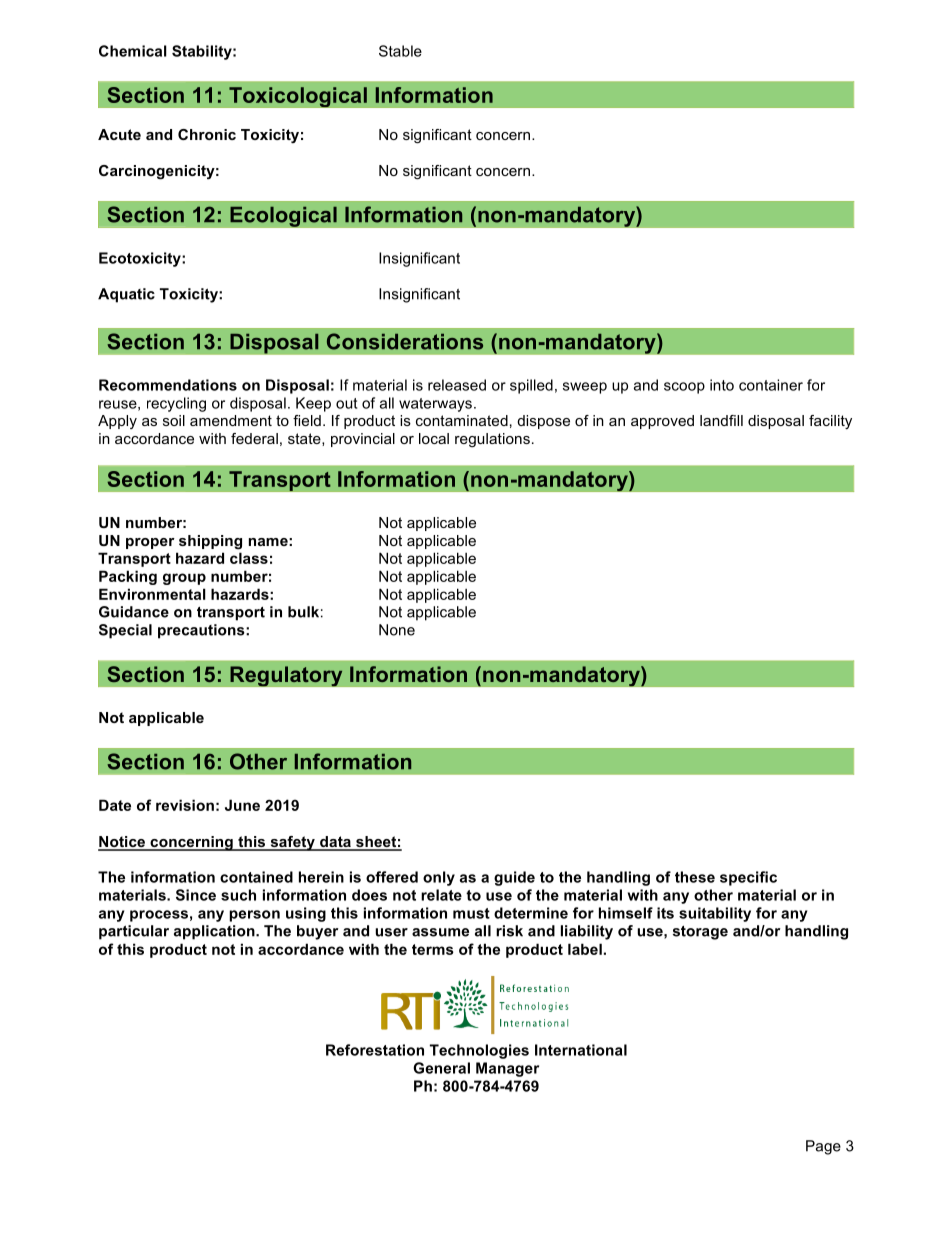 The width and height of the screenshot is (952, 1233). Describe the element at coordinates (400, 51) in the screenshot. I see `Stable` at that location.
